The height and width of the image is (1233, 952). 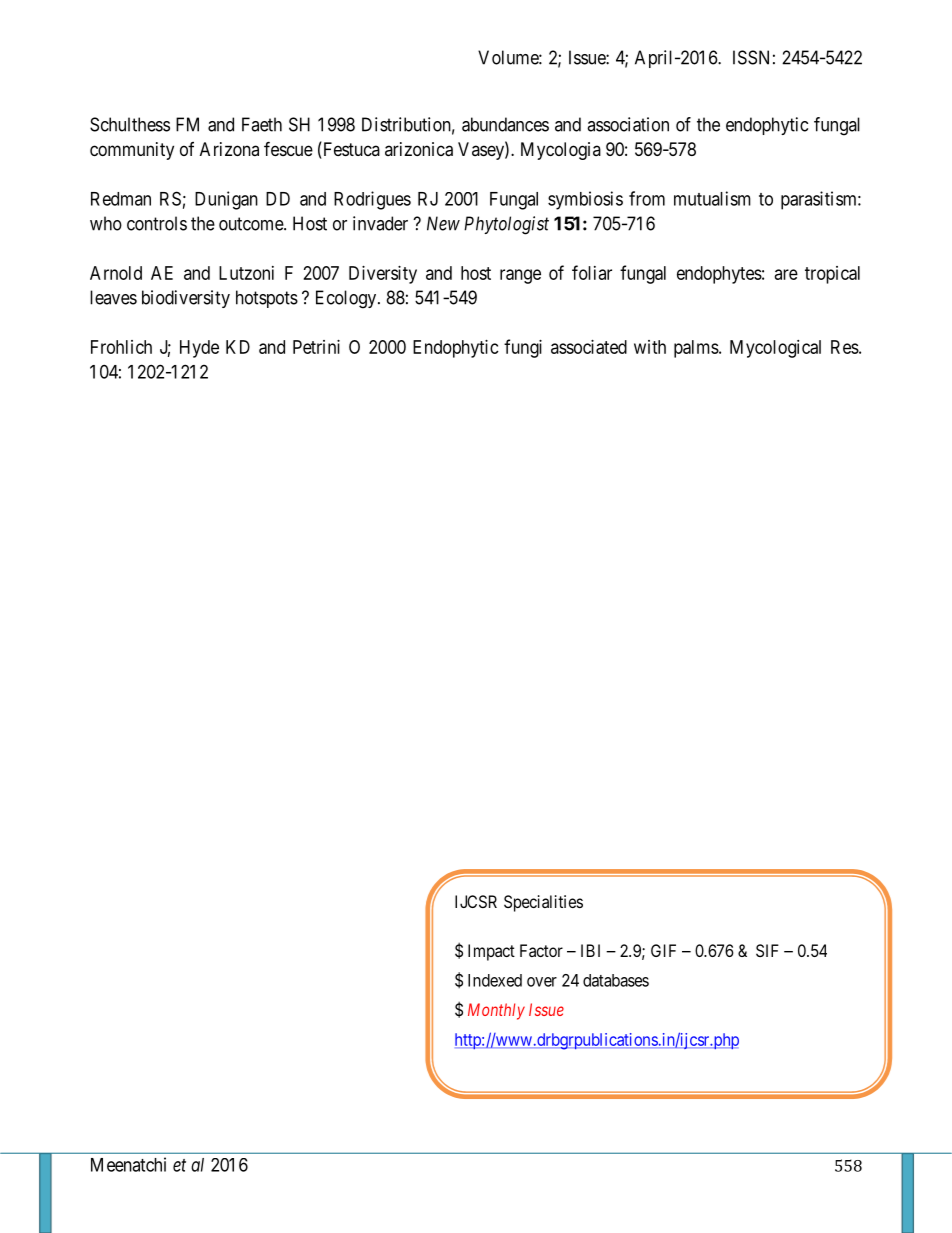 What do you see at coordinates (496, 1011) in the image?
I see `Monthly` at bounding box center [496, 1011].
